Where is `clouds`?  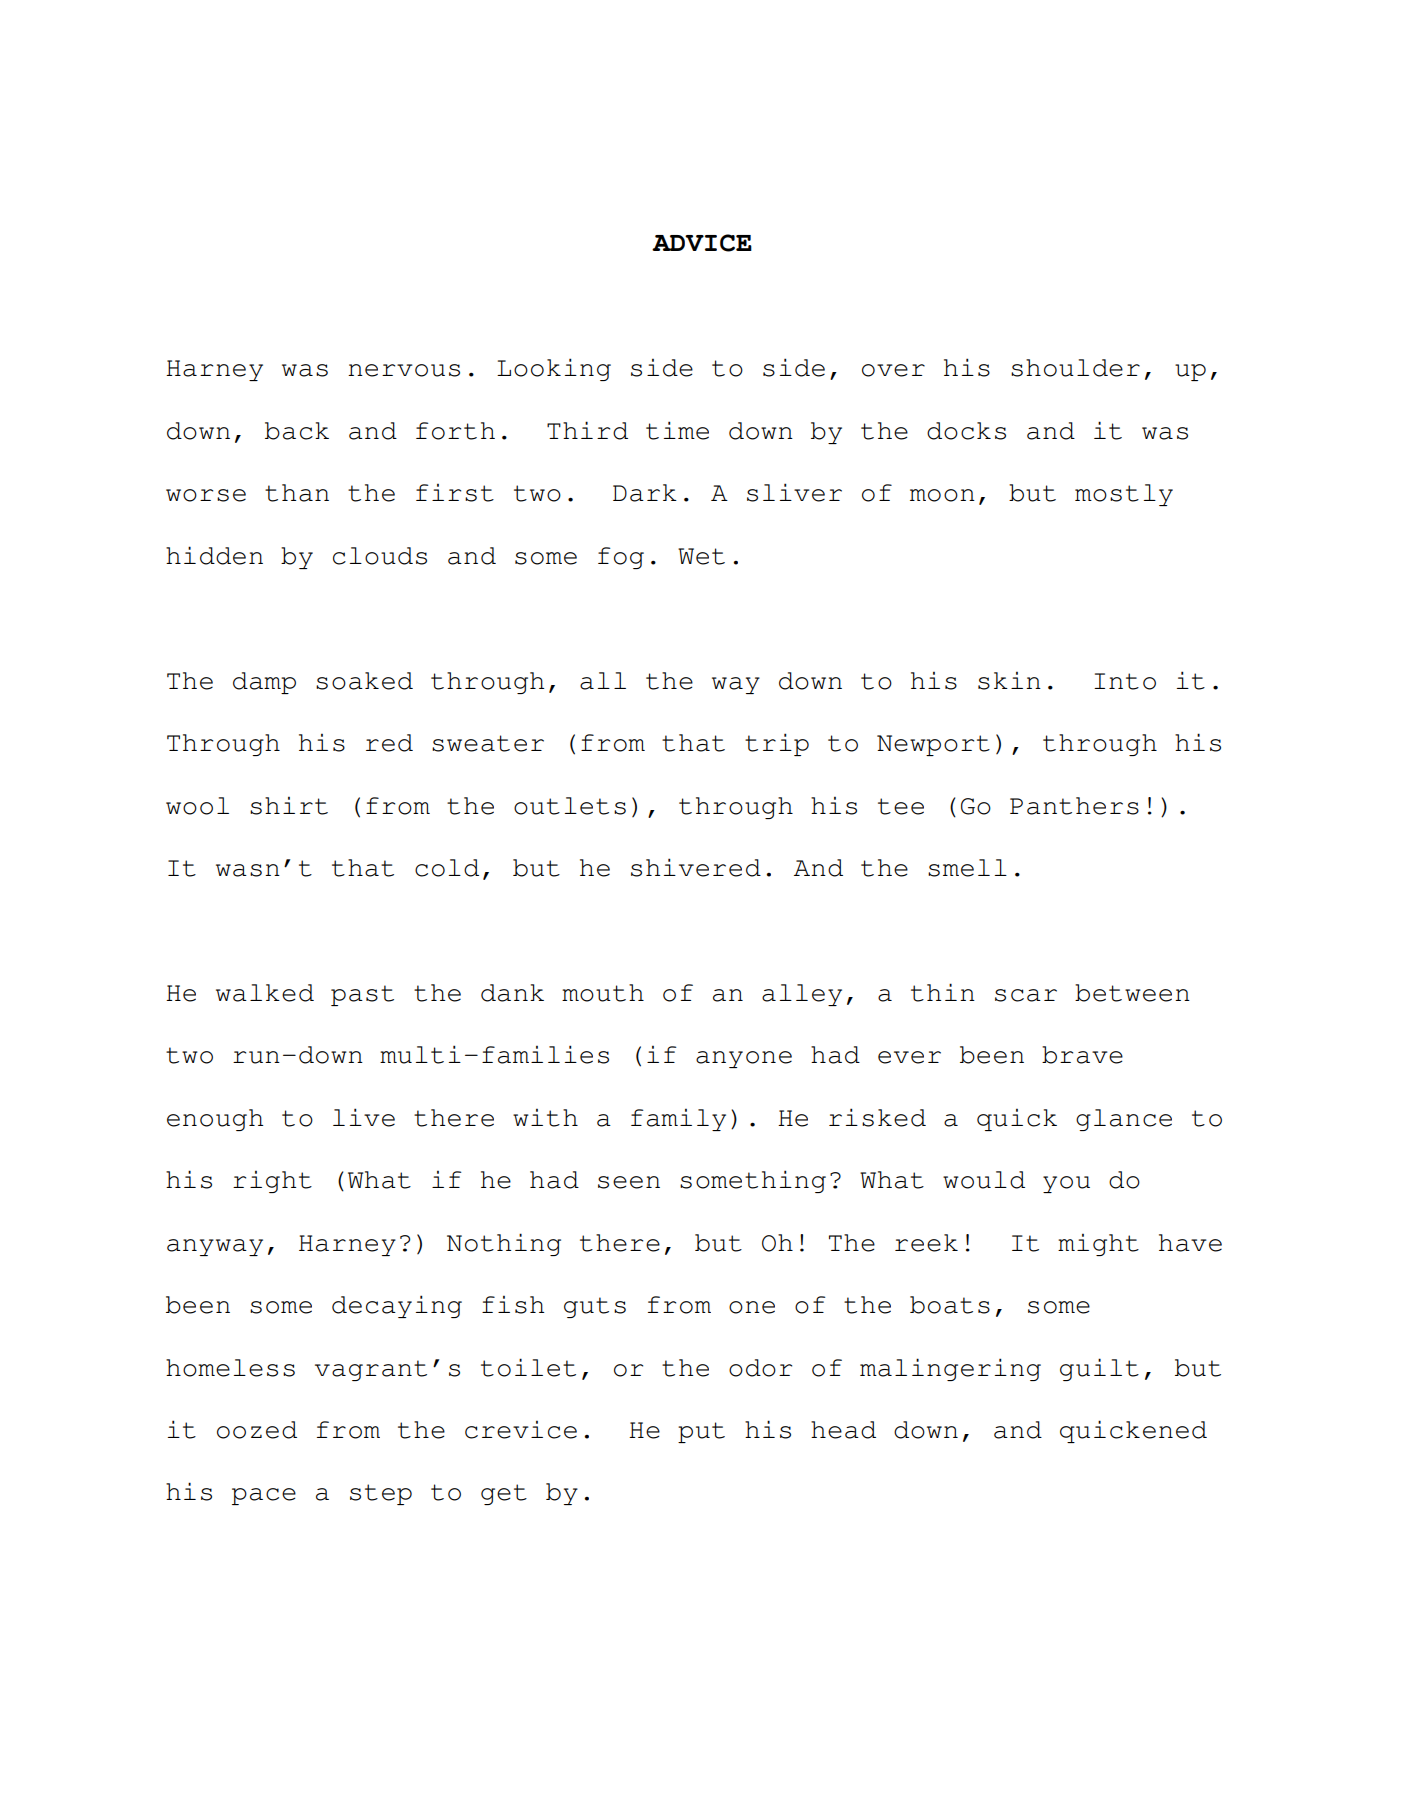 clouds is located at coordinates (380, 556).
